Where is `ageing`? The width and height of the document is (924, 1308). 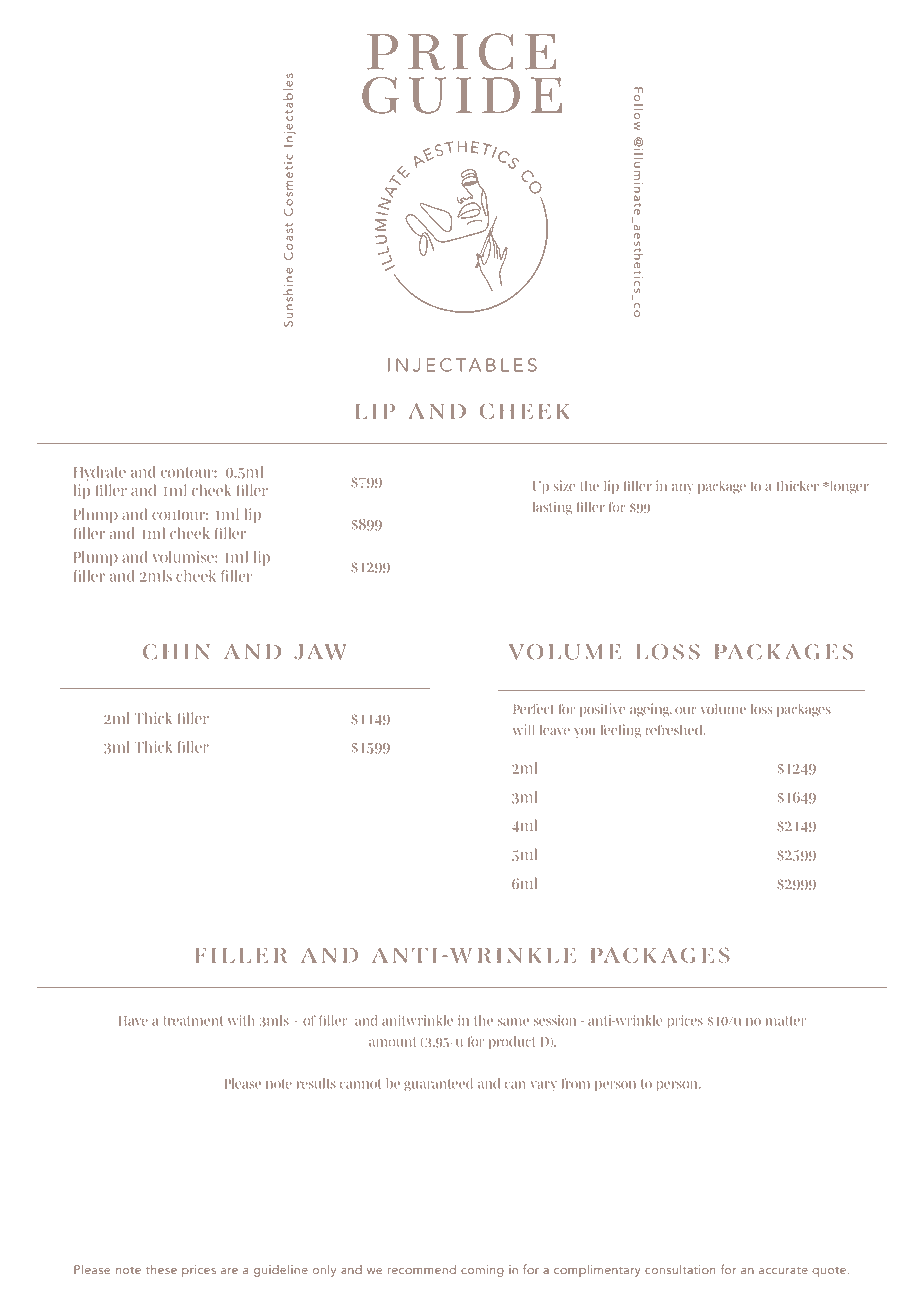
ageing is located at coordinates (651, 710).
